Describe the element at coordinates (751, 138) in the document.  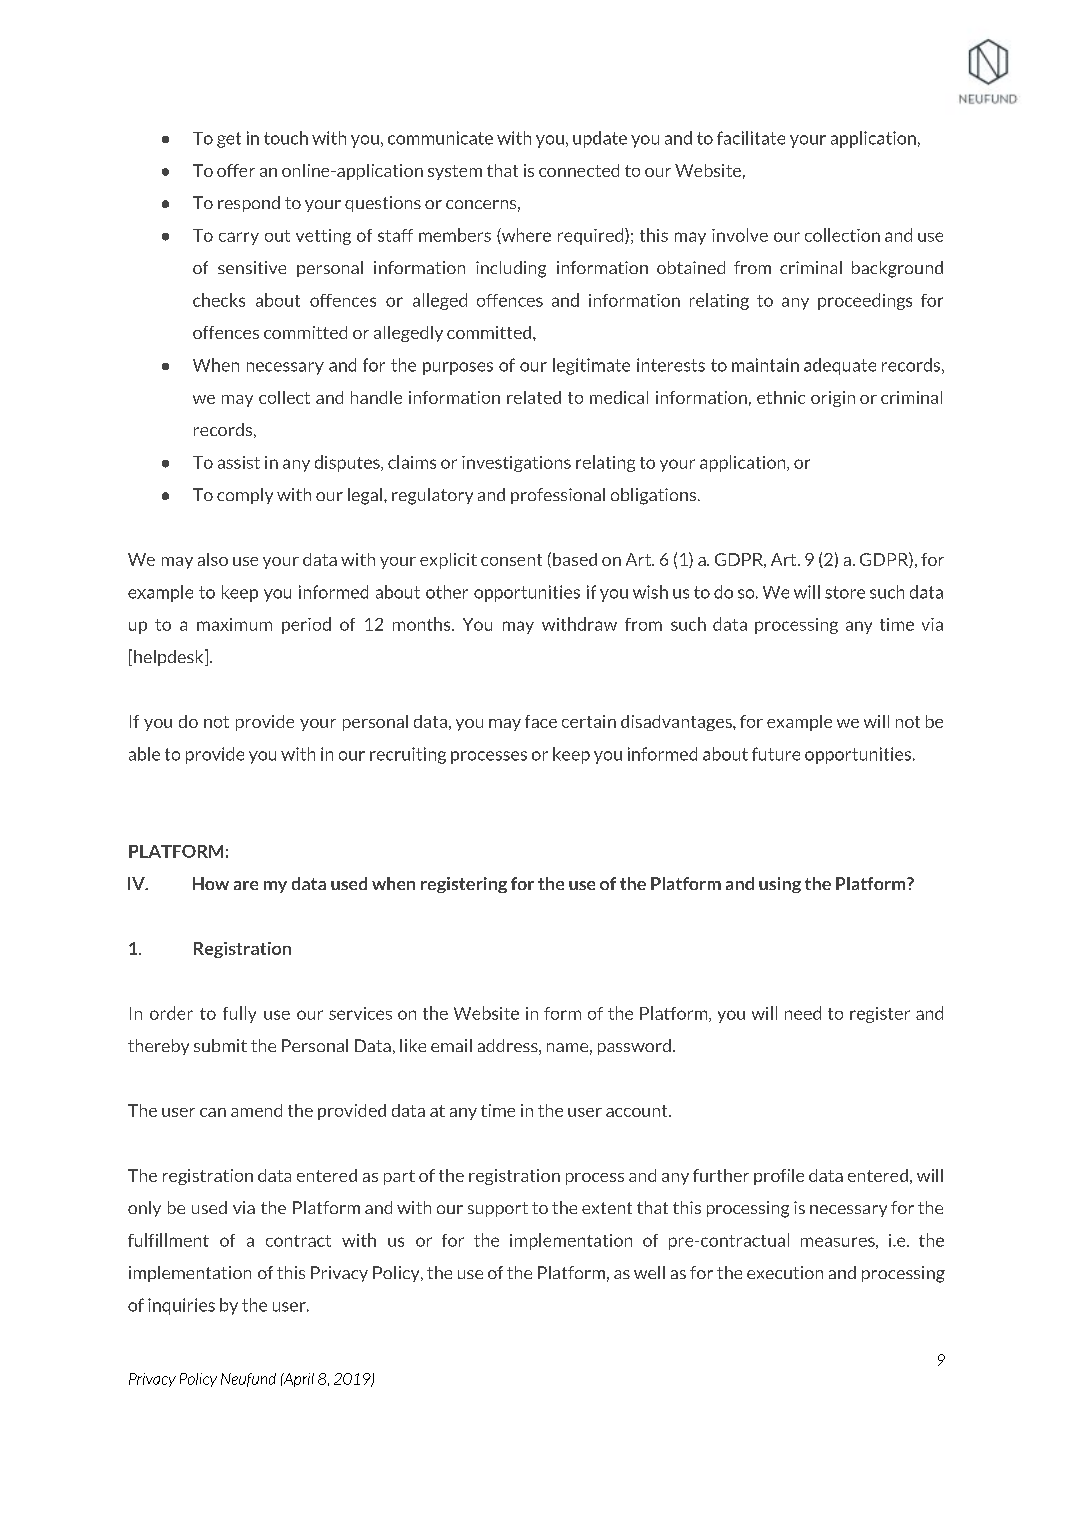
I see `facilitate` at that location.
